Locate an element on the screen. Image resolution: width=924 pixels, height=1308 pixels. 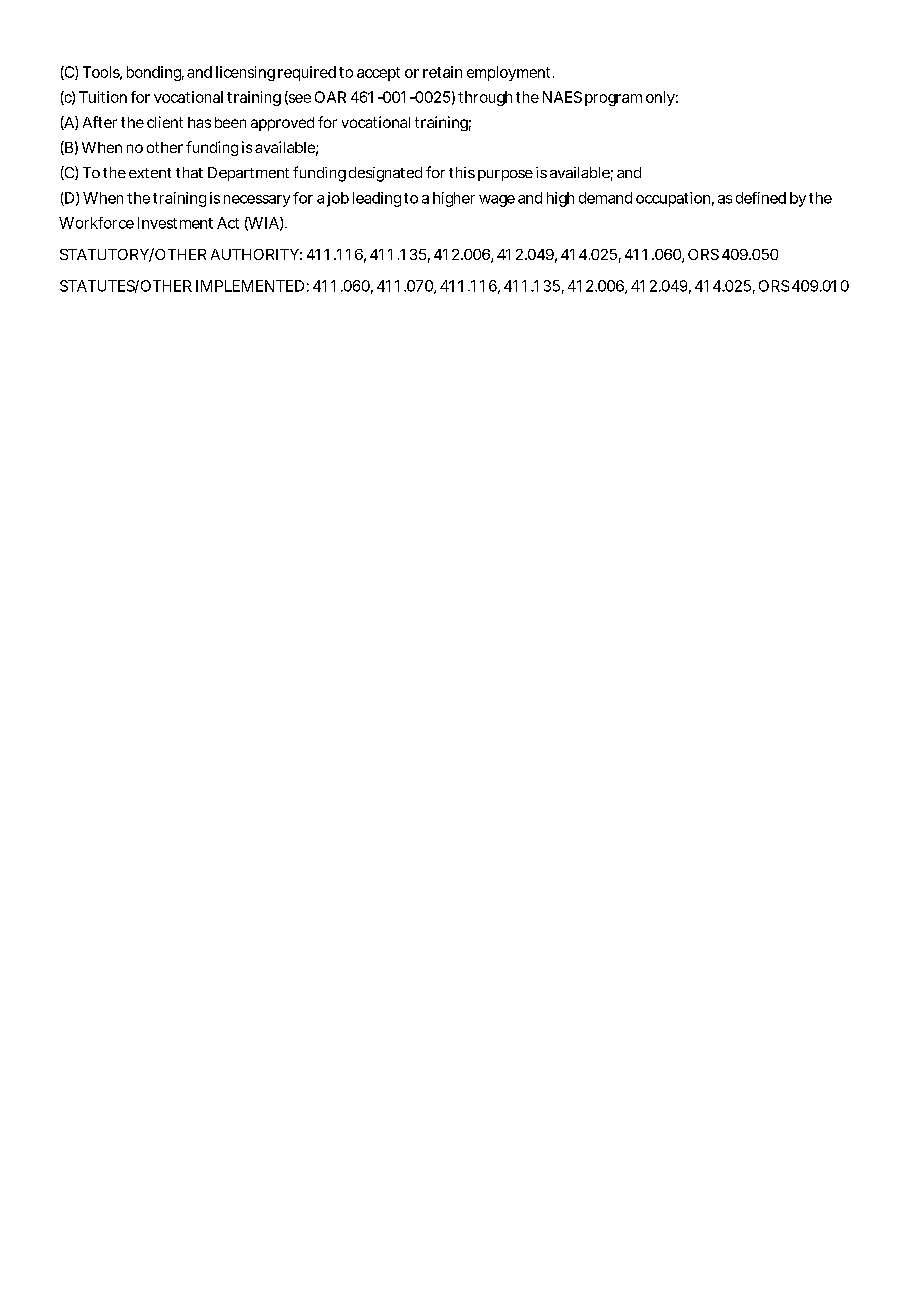
licensing is located at coordinates (245, 73).
